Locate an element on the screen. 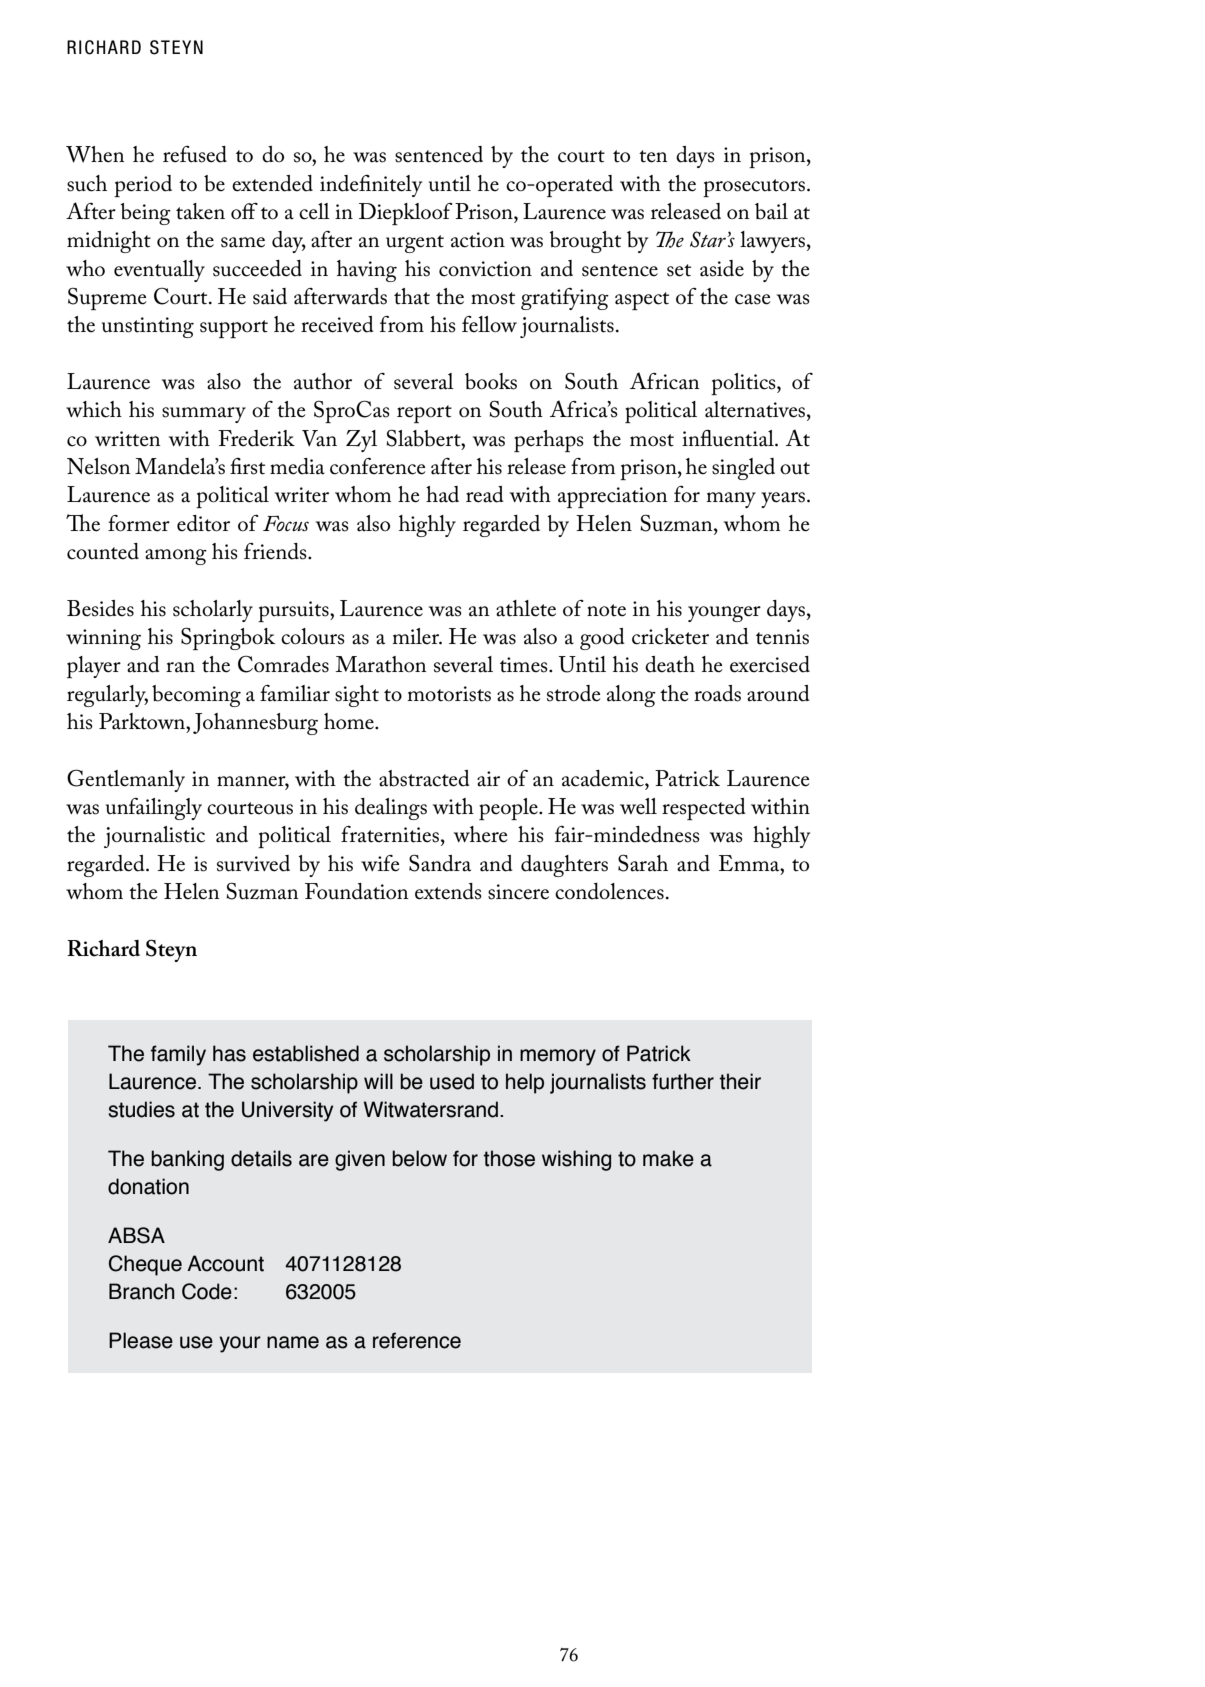 The height and width of the screenshot is (1687, 1205). period is located at coordinates (143, 186).
